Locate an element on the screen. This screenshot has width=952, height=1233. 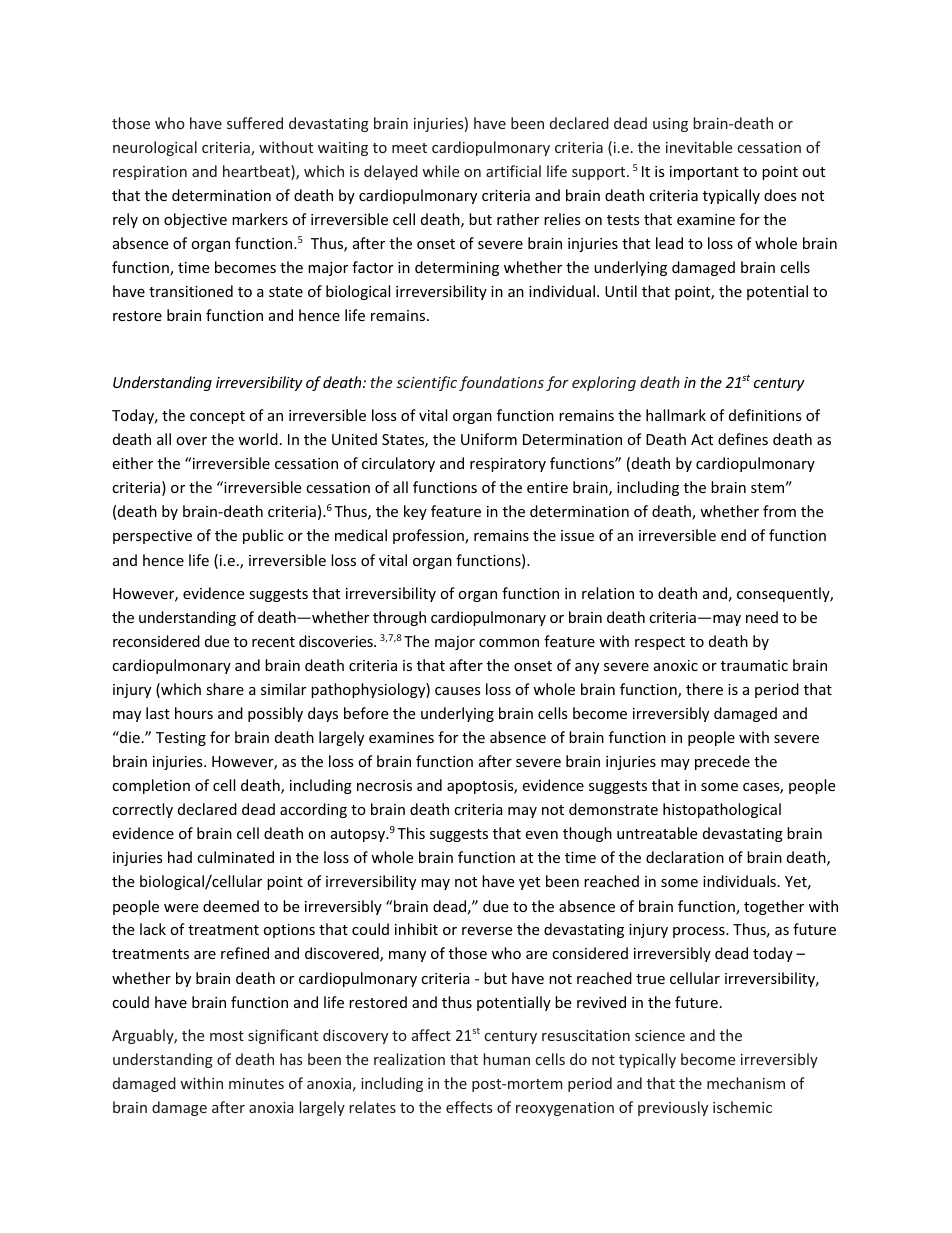
had is located at coordinates (180, 857).
